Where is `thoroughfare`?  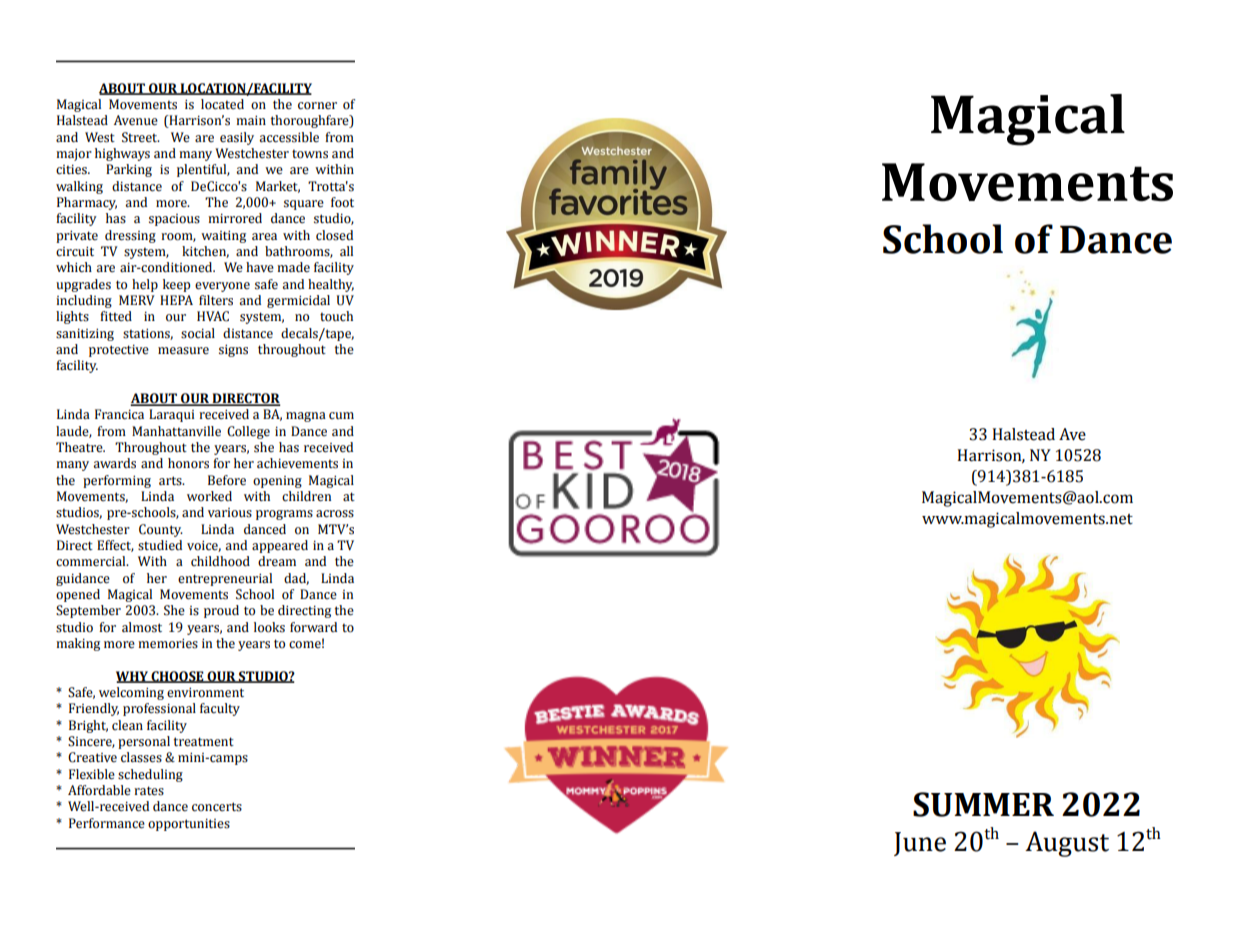
thoroughfare is located at coordinates (311, 121).
